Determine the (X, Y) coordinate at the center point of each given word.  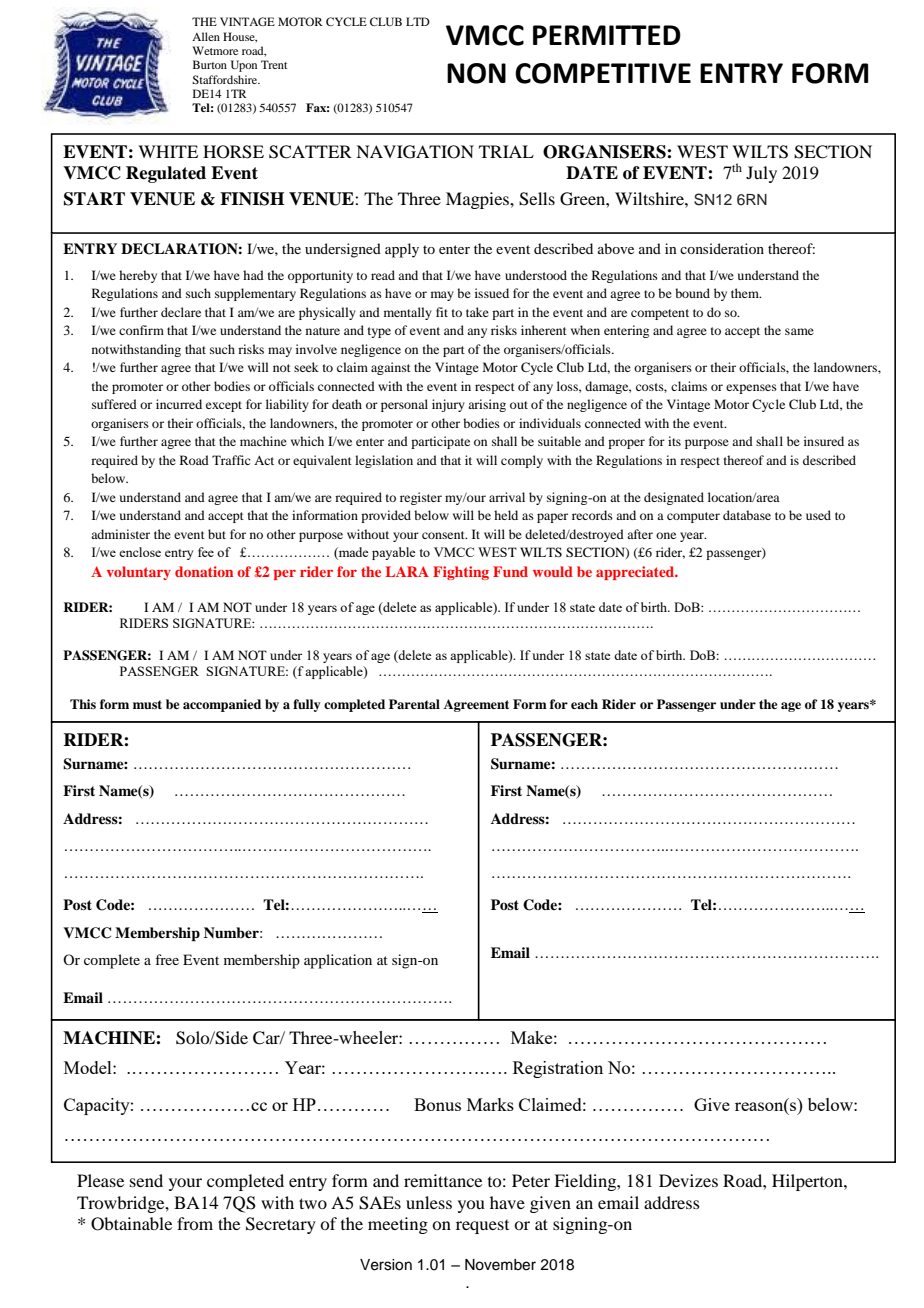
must (147, 704)
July (761, 174)
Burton (210, 64)
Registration (558, 1069)
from (195, 1223)
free (167, 959)
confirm (141, 330)
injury (448, 405)
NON (476, 73)
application (338, 961)
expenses (751, 389)
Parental (414, 704)
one (666, 535)
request (482, 1227)
